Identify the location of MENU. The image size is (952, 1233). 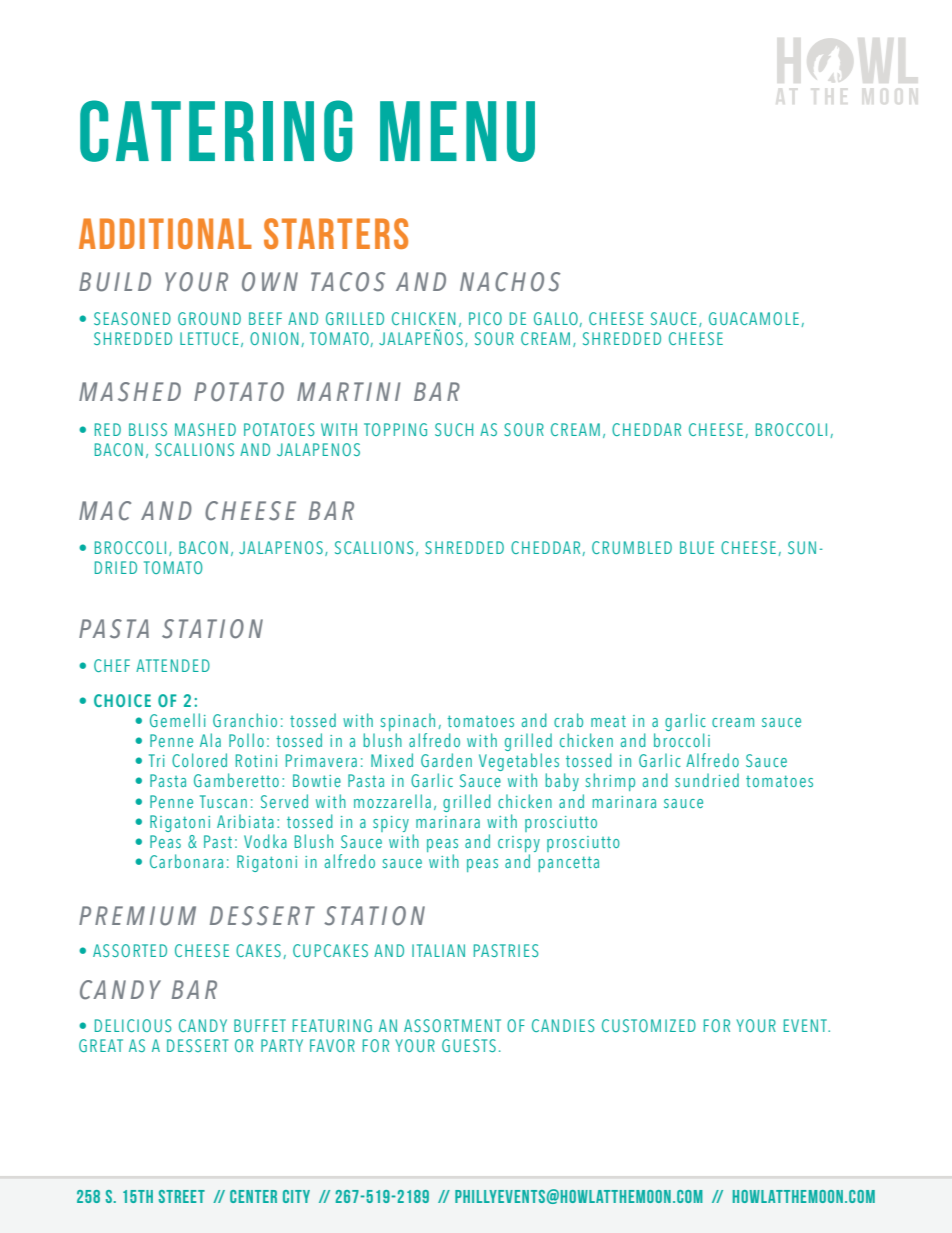
(457, 131).
